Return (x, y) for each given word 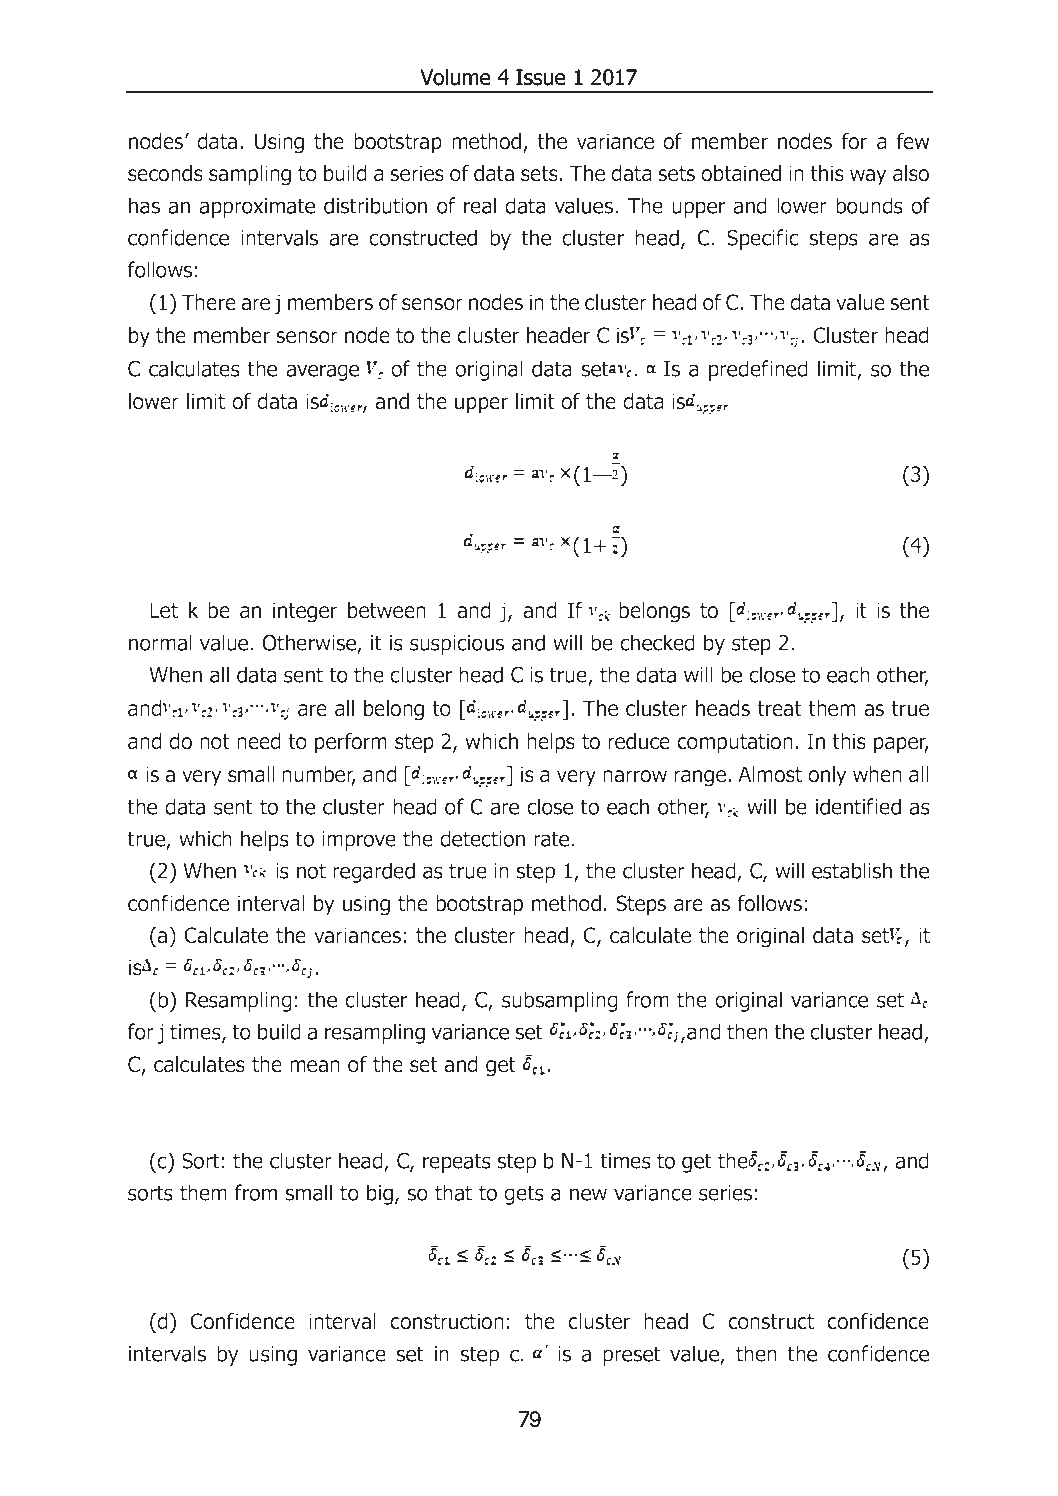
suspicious (457, 645)
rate (551, 839)
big (380, 1194)
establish (852, 870)
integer (305, 612)
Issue (540, 77)
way (868, 177)
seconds (165, 173)
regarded (374, 872)
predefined (758, 370)
